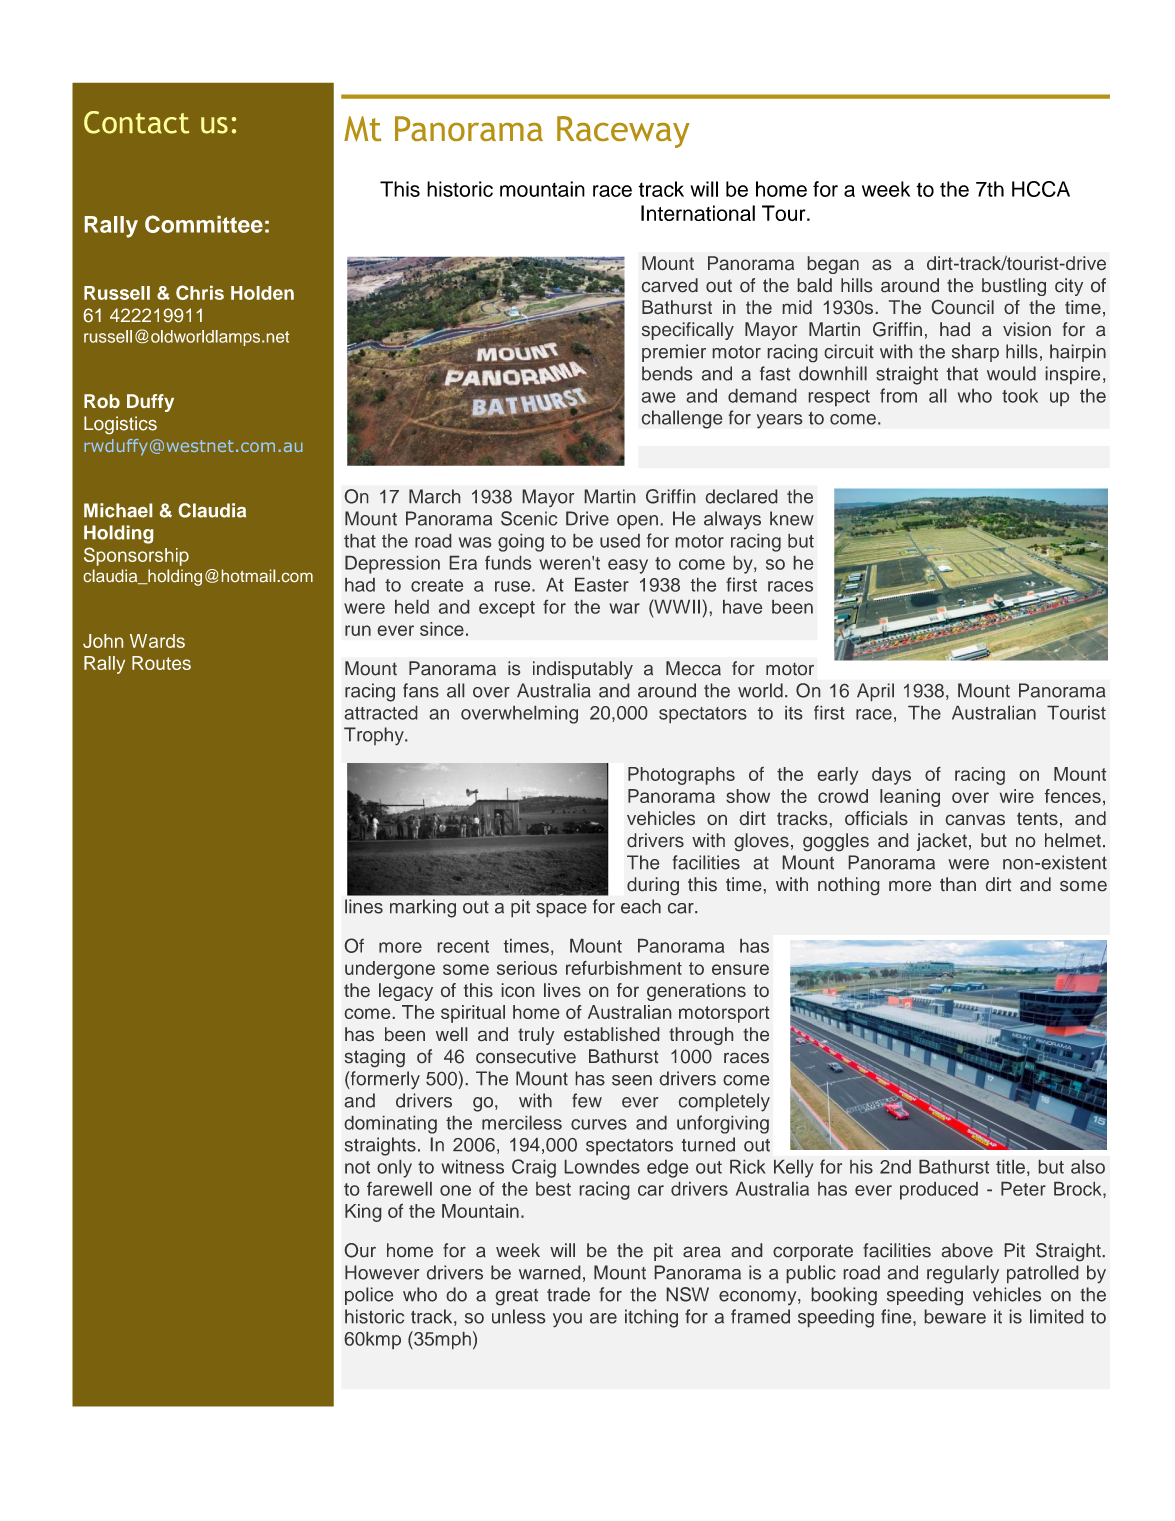  I want to click on bustling, so click(1014, 287).
